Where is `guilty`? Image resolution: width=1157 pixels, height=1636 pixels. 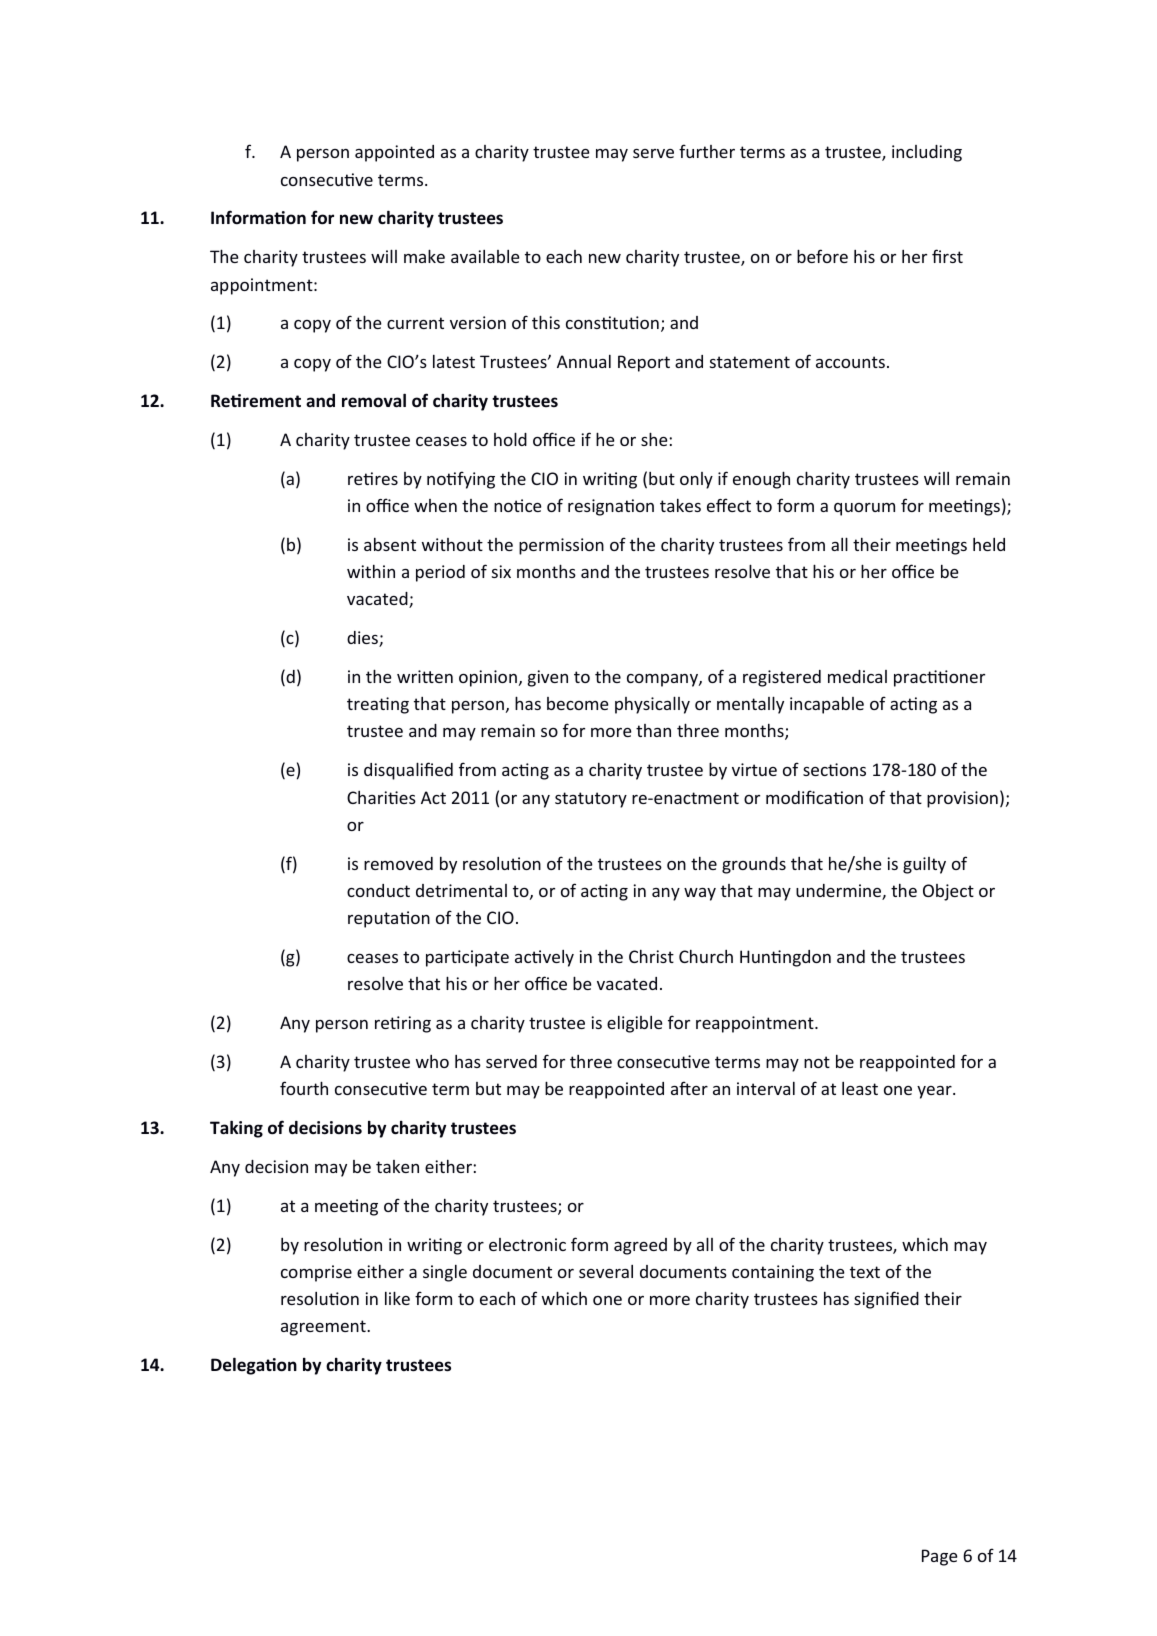 guilty is located at coordinates (924, 865).
